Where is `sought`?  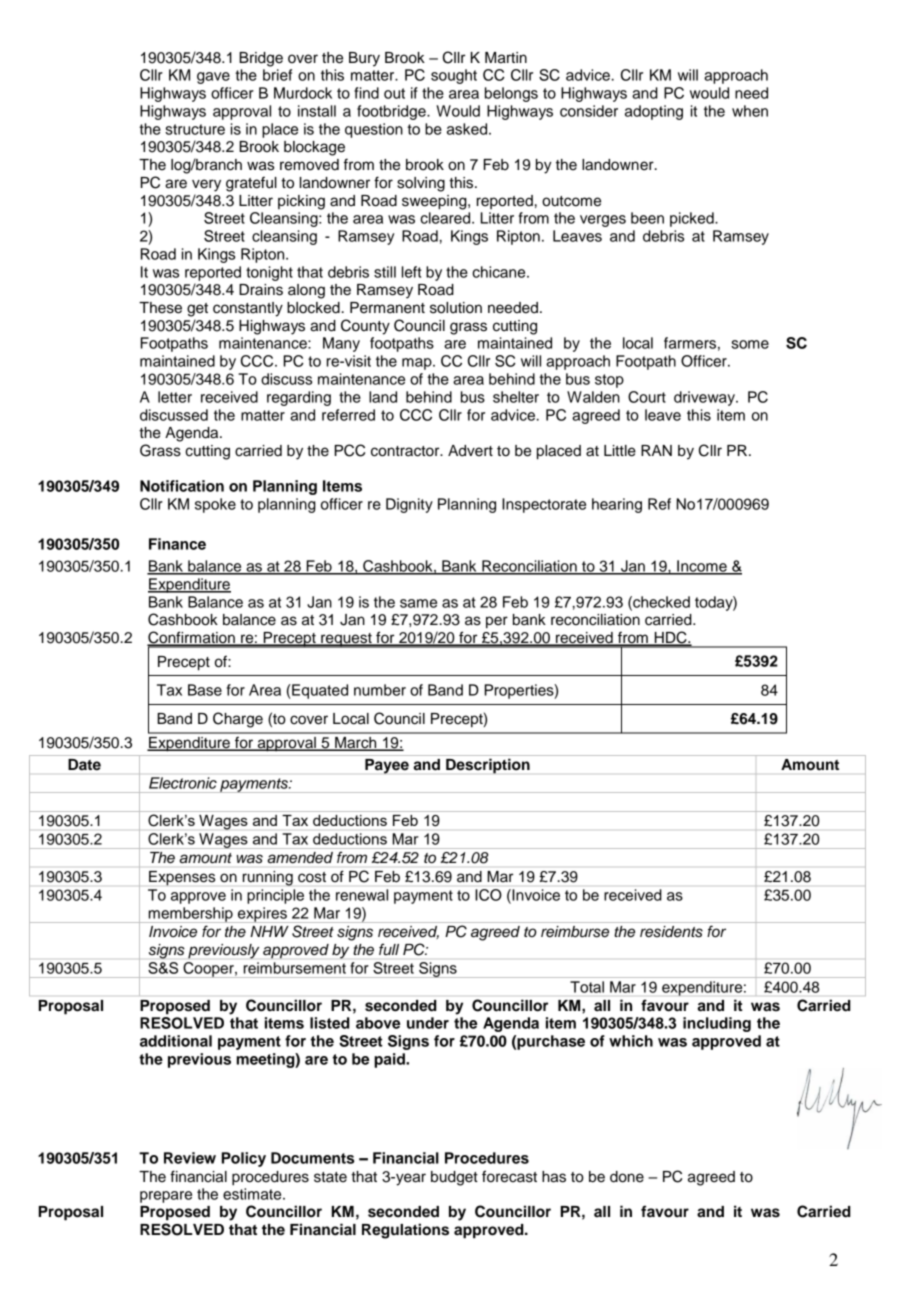 sought is located at coordinates (454, 76).
